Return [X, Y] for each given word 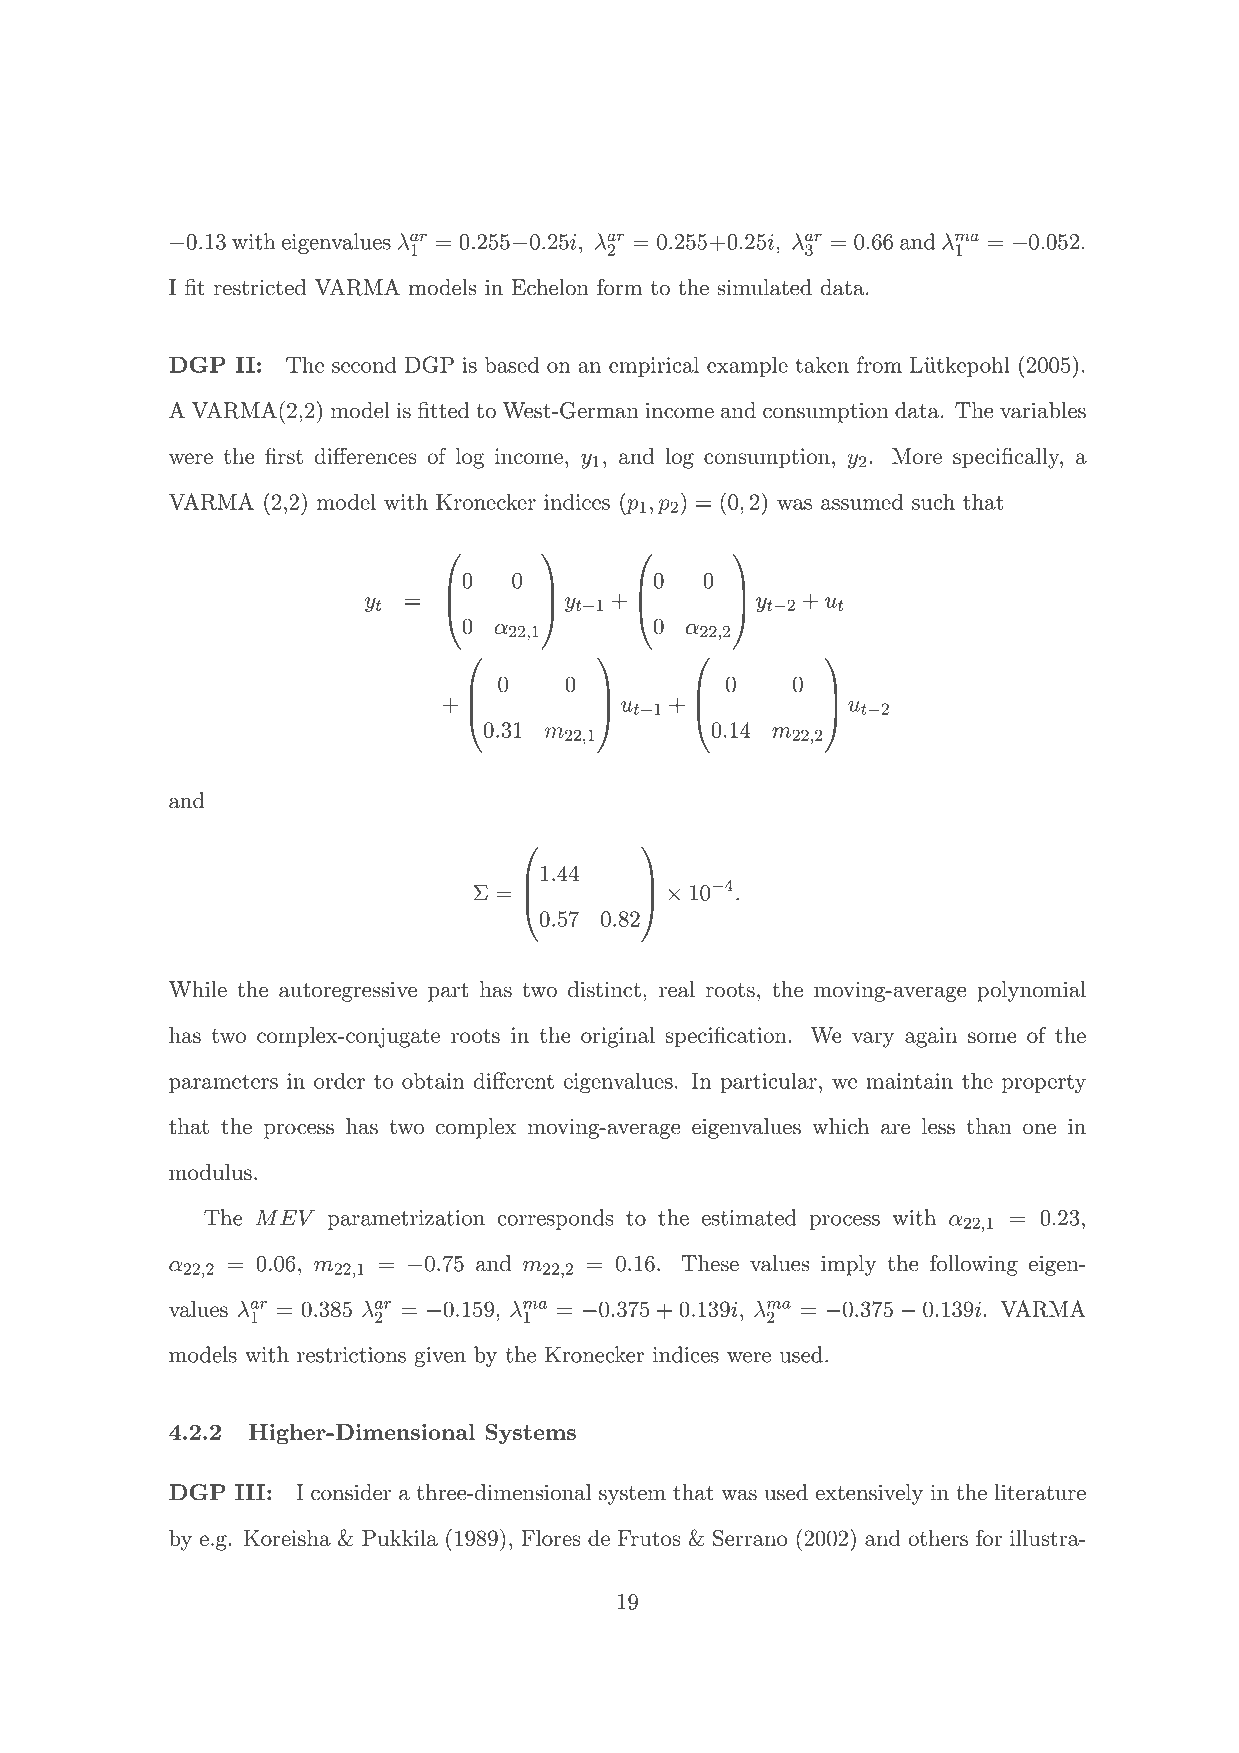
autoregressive [348, 991]
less [938, 1126]
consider [351, 1492]
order [339, 1080]
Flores [551, 1538]
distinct [604, 989]
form [619, 287]
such [933, 501]
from [879, 364]
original [618, 1037]
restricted [260, 287]
